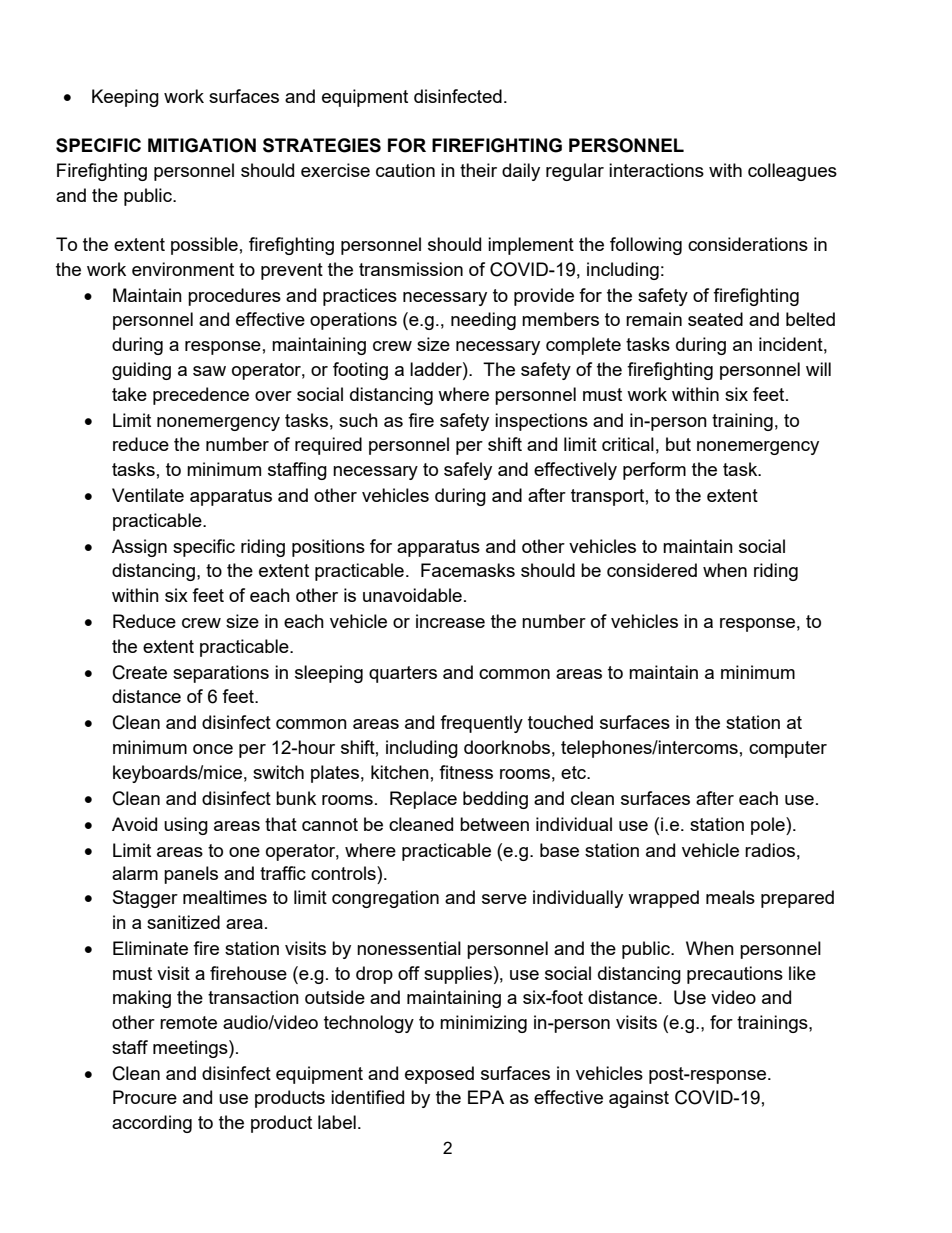 The image size is (952, 1233). Describe the element at coordinates (792, 172) in the image. I see `colleagues` at that location.
